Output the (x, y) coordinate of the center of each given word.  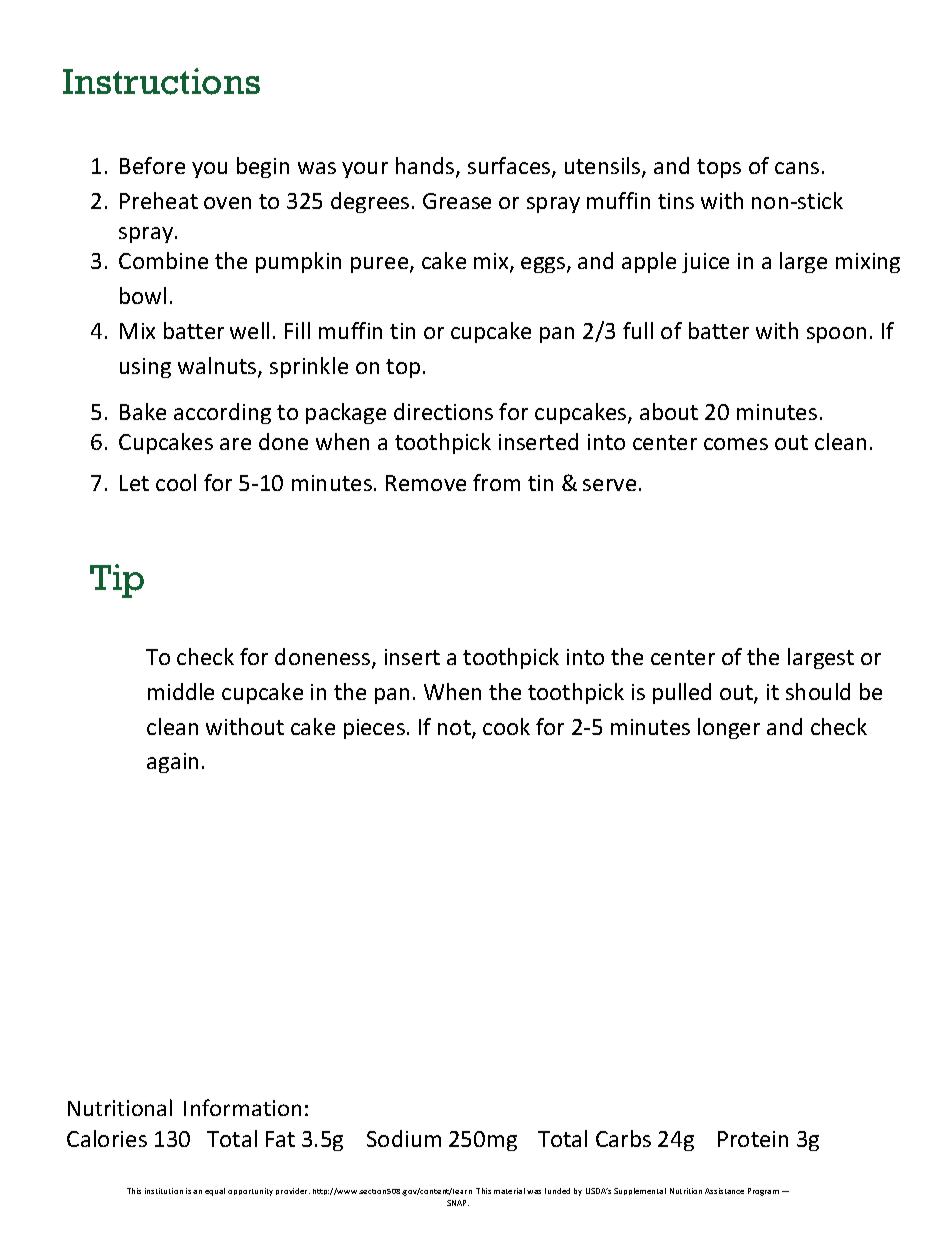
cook (506, 726)
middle (181, 691)
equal (215, 1192)
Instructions (161, 81)
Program (763, 1192)
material (509, 1191)
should (818, 691)
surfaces (510, 167)
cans (797, 168)
